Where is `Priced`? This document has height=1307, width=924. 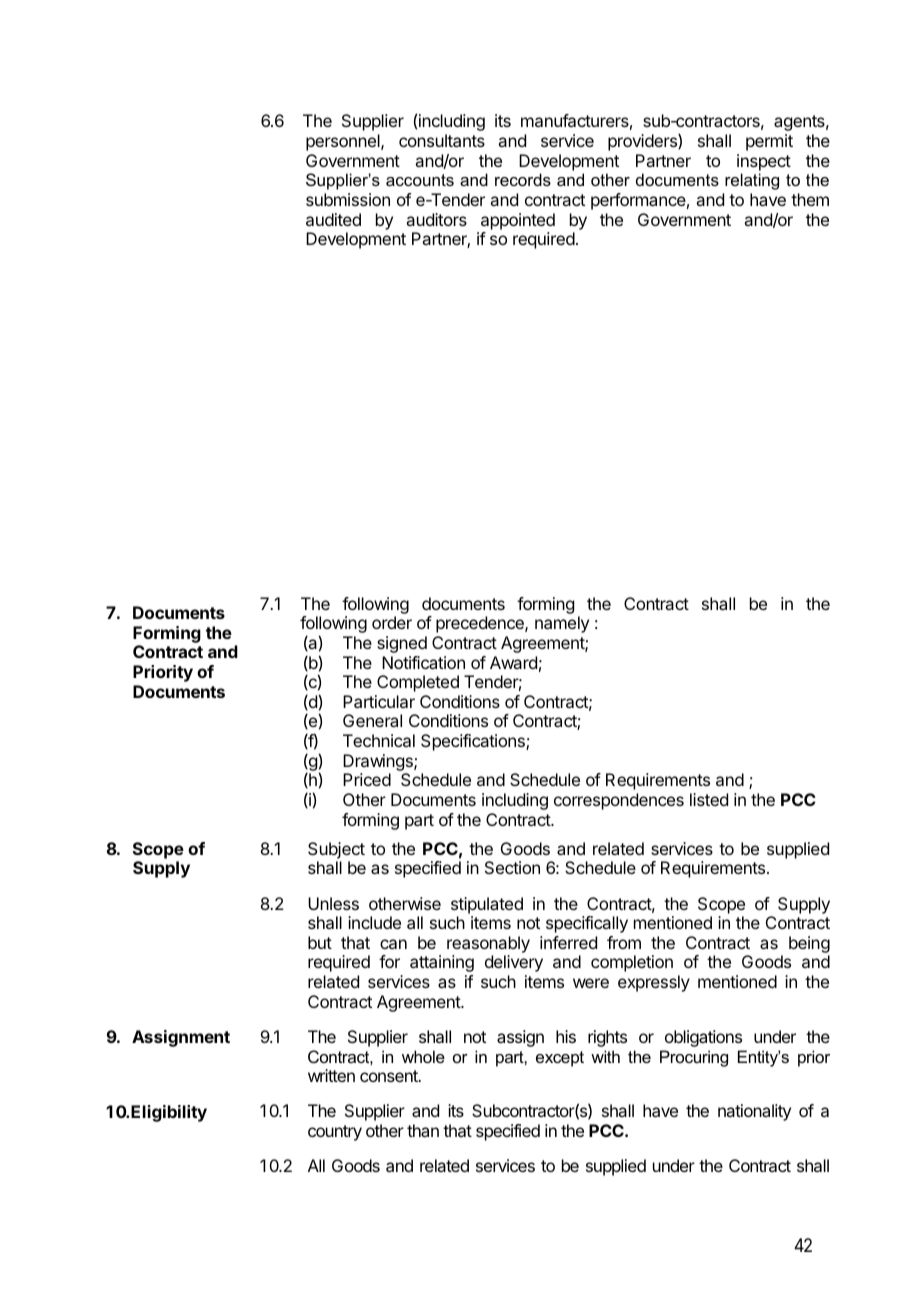 Priced is located at coordinates (367, 779).
